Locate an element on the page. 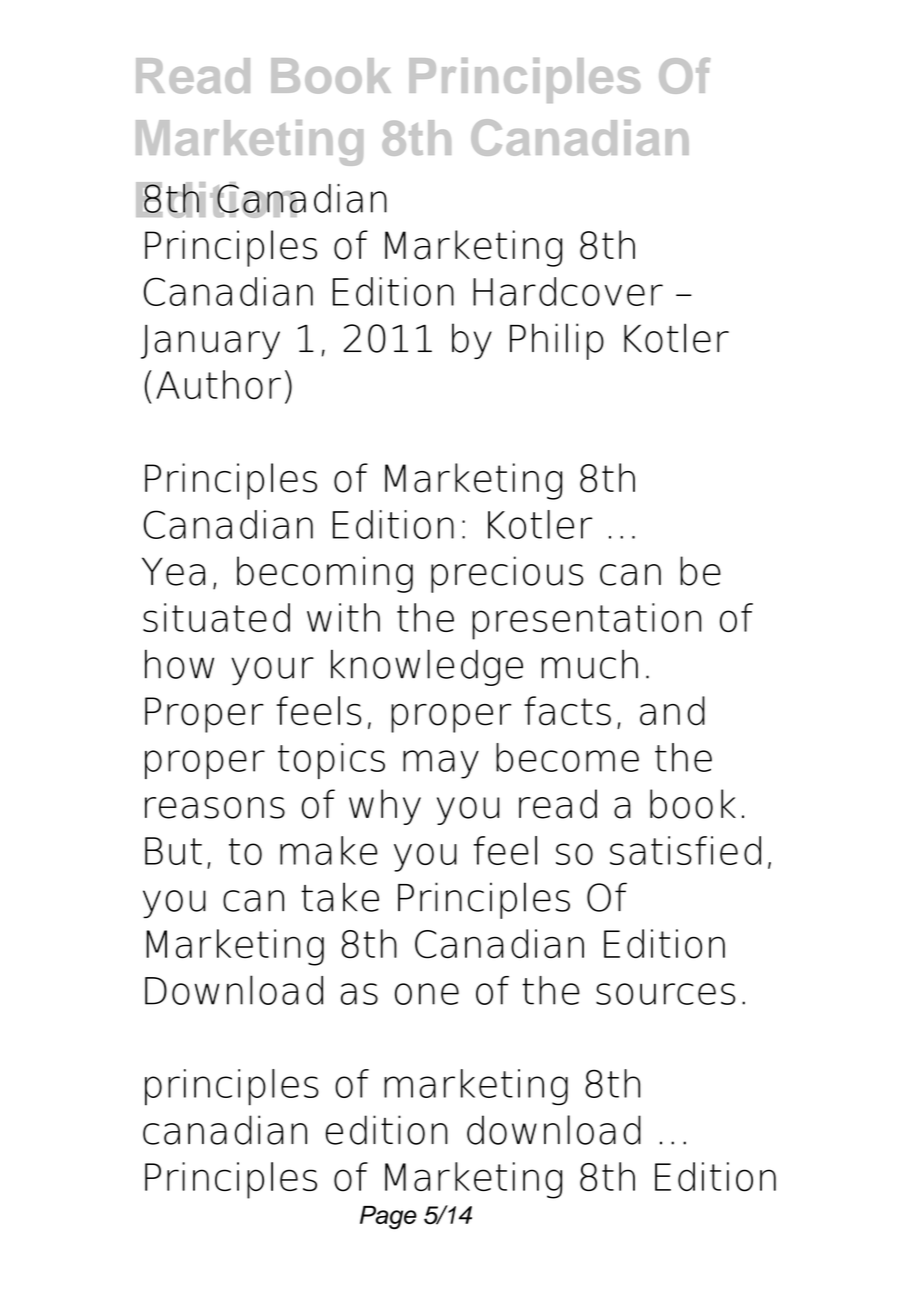  Page is located at coordinates (388, 1218).
